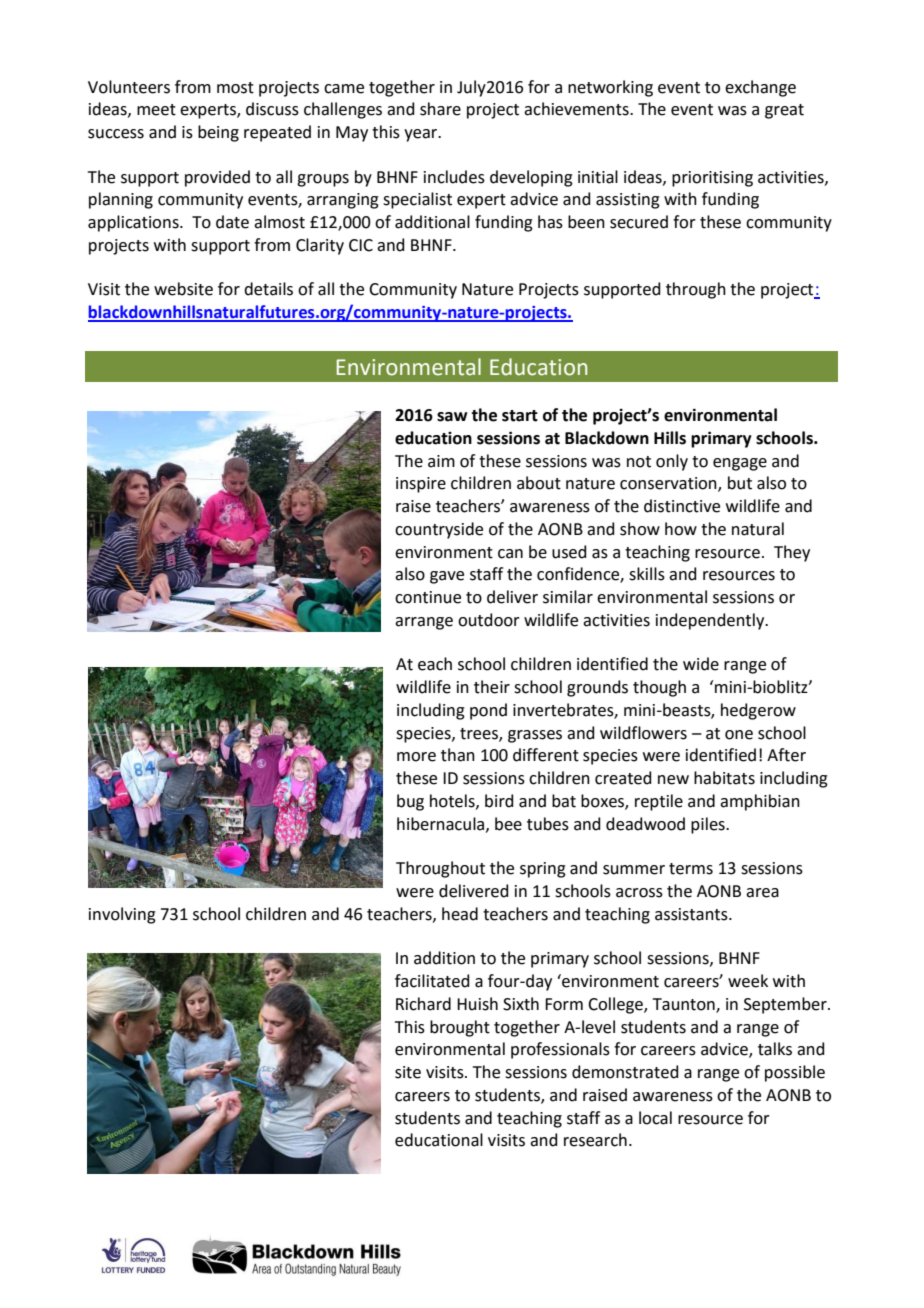  I want to click on involving, so click(122, 915).
